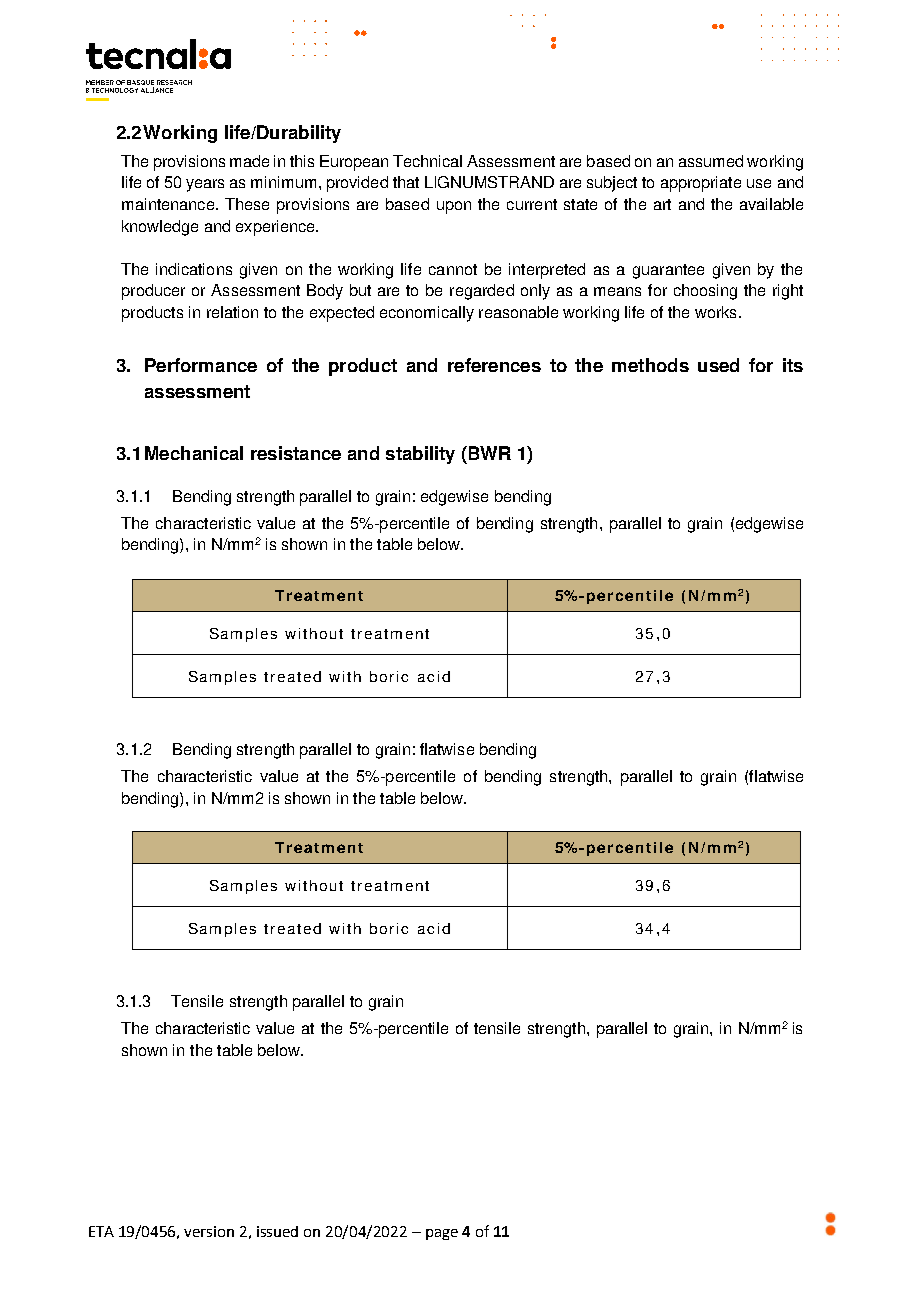 The width and height of the document is (924, 1308). What do you see at coordinates (718, 365) in the document?
I see `used` at bounding box center [718, 365].
